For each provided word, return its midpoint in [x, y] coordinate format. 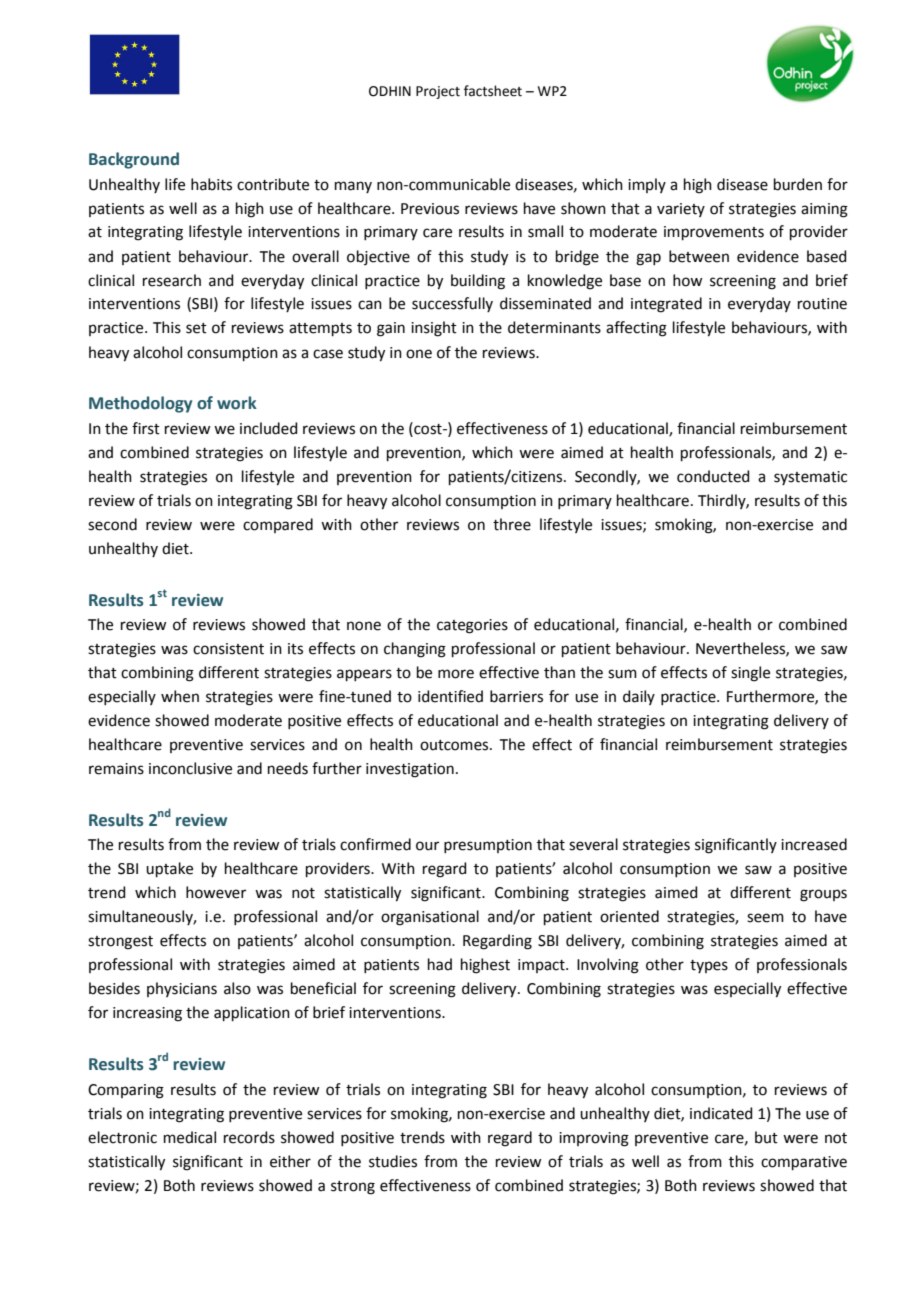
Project [438, 92]
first [146, 428]
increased [814, 844]
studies [393, 1161]
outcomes [455, 745]
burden [798, 184]
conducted [713, 476]
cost [428, 428]
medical [190, 1137]
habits [211, 184]
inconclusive [190, 768]
